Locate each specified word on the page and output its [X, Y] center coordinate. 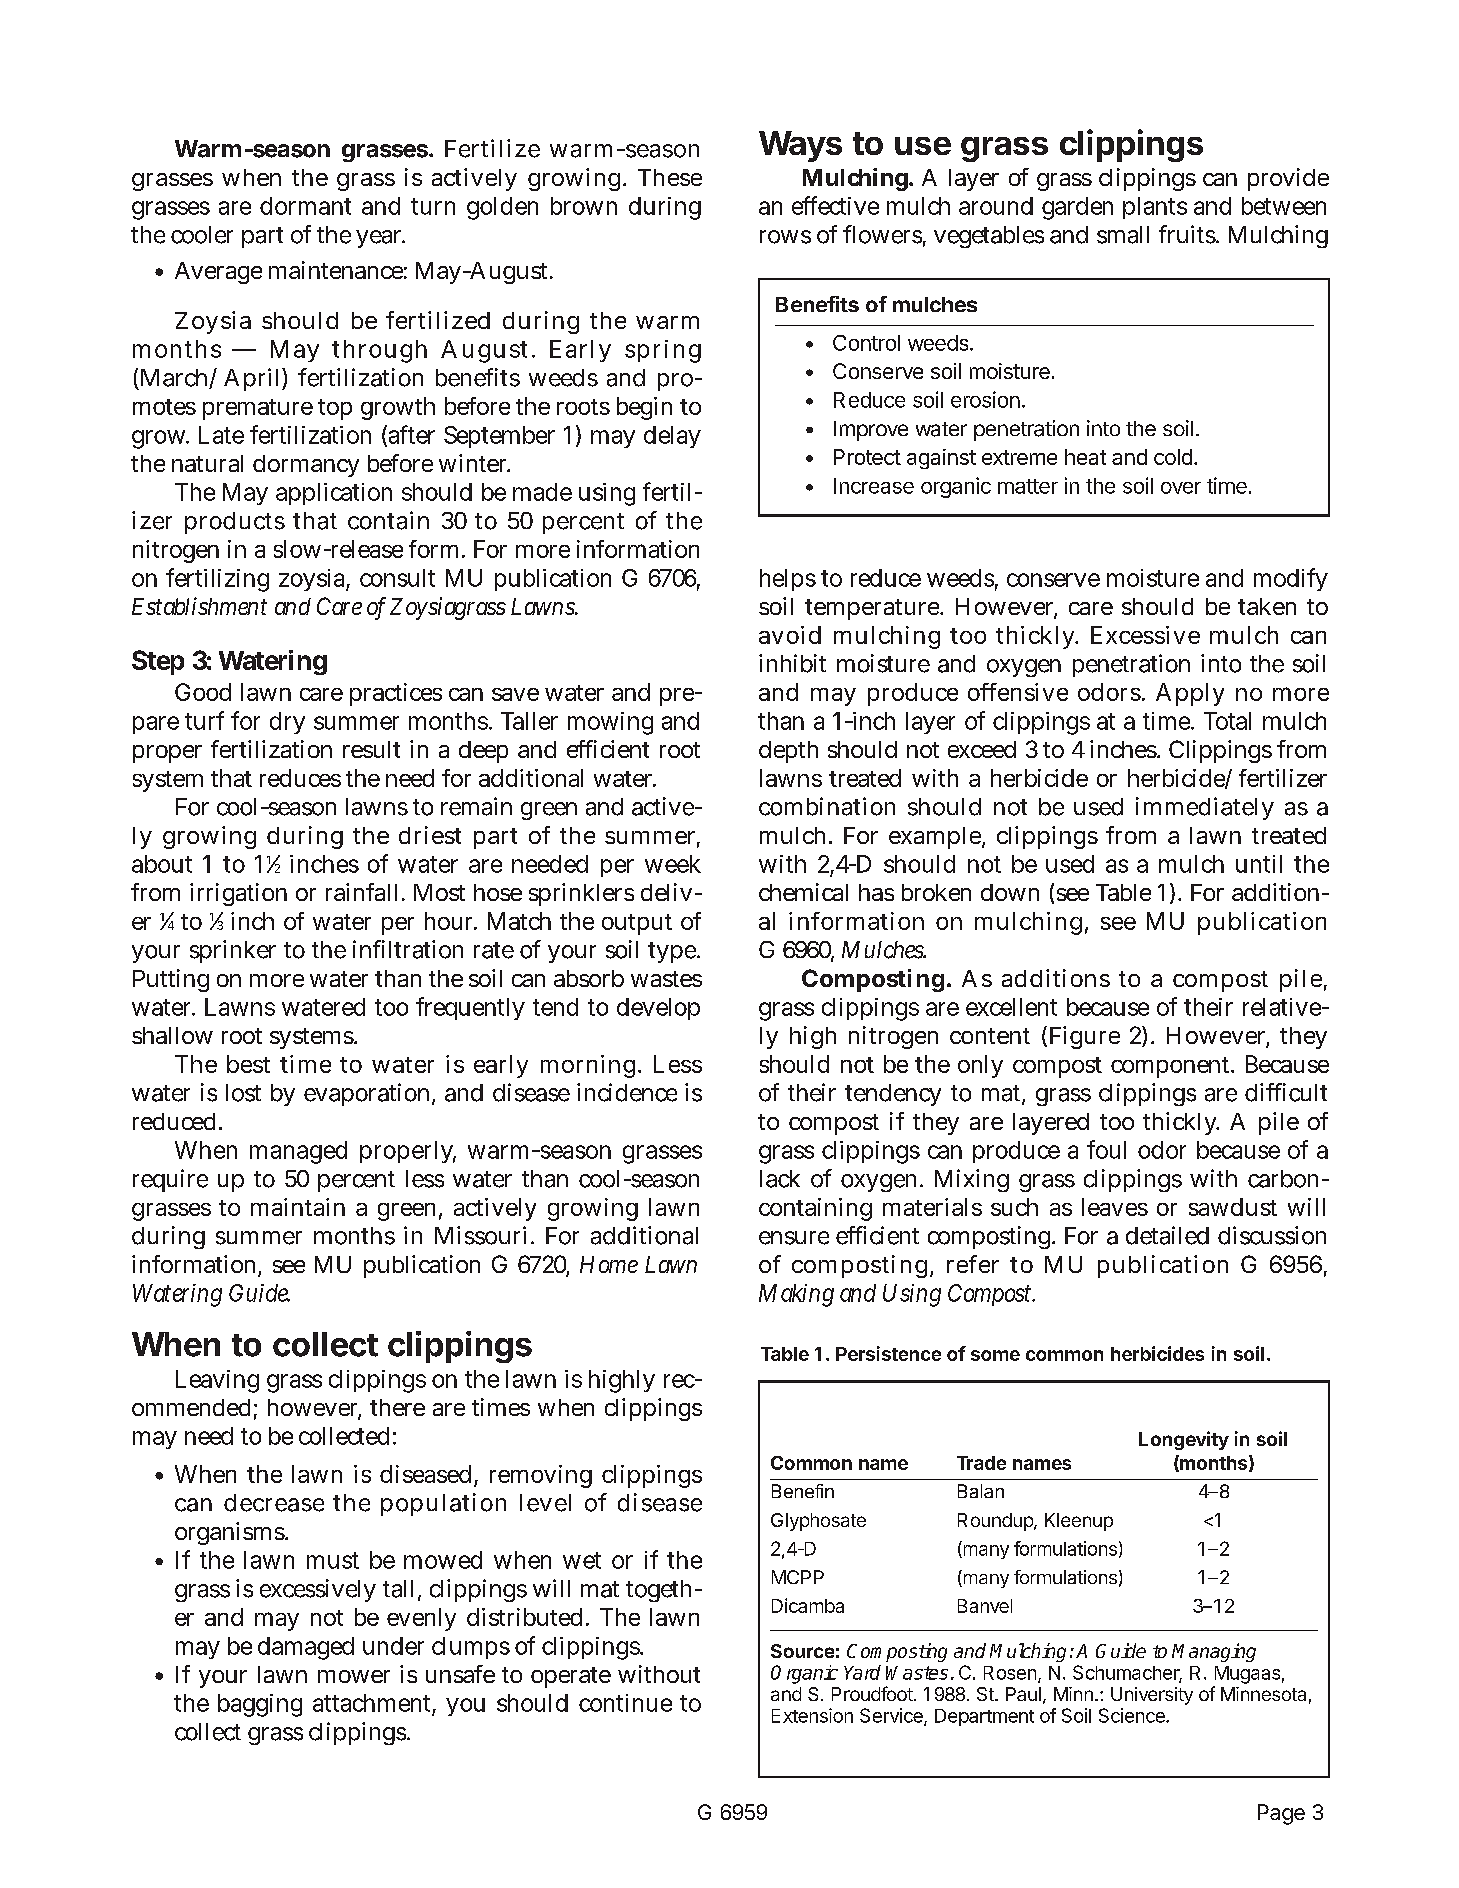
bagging [260, 1705]
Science [1133, 1715]
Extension [812, 1715]
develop [658, 1009]
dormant [305, 206]
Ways [800, 146]
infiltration [408, 949]
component [1170, 1067]
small [1123, 235]
